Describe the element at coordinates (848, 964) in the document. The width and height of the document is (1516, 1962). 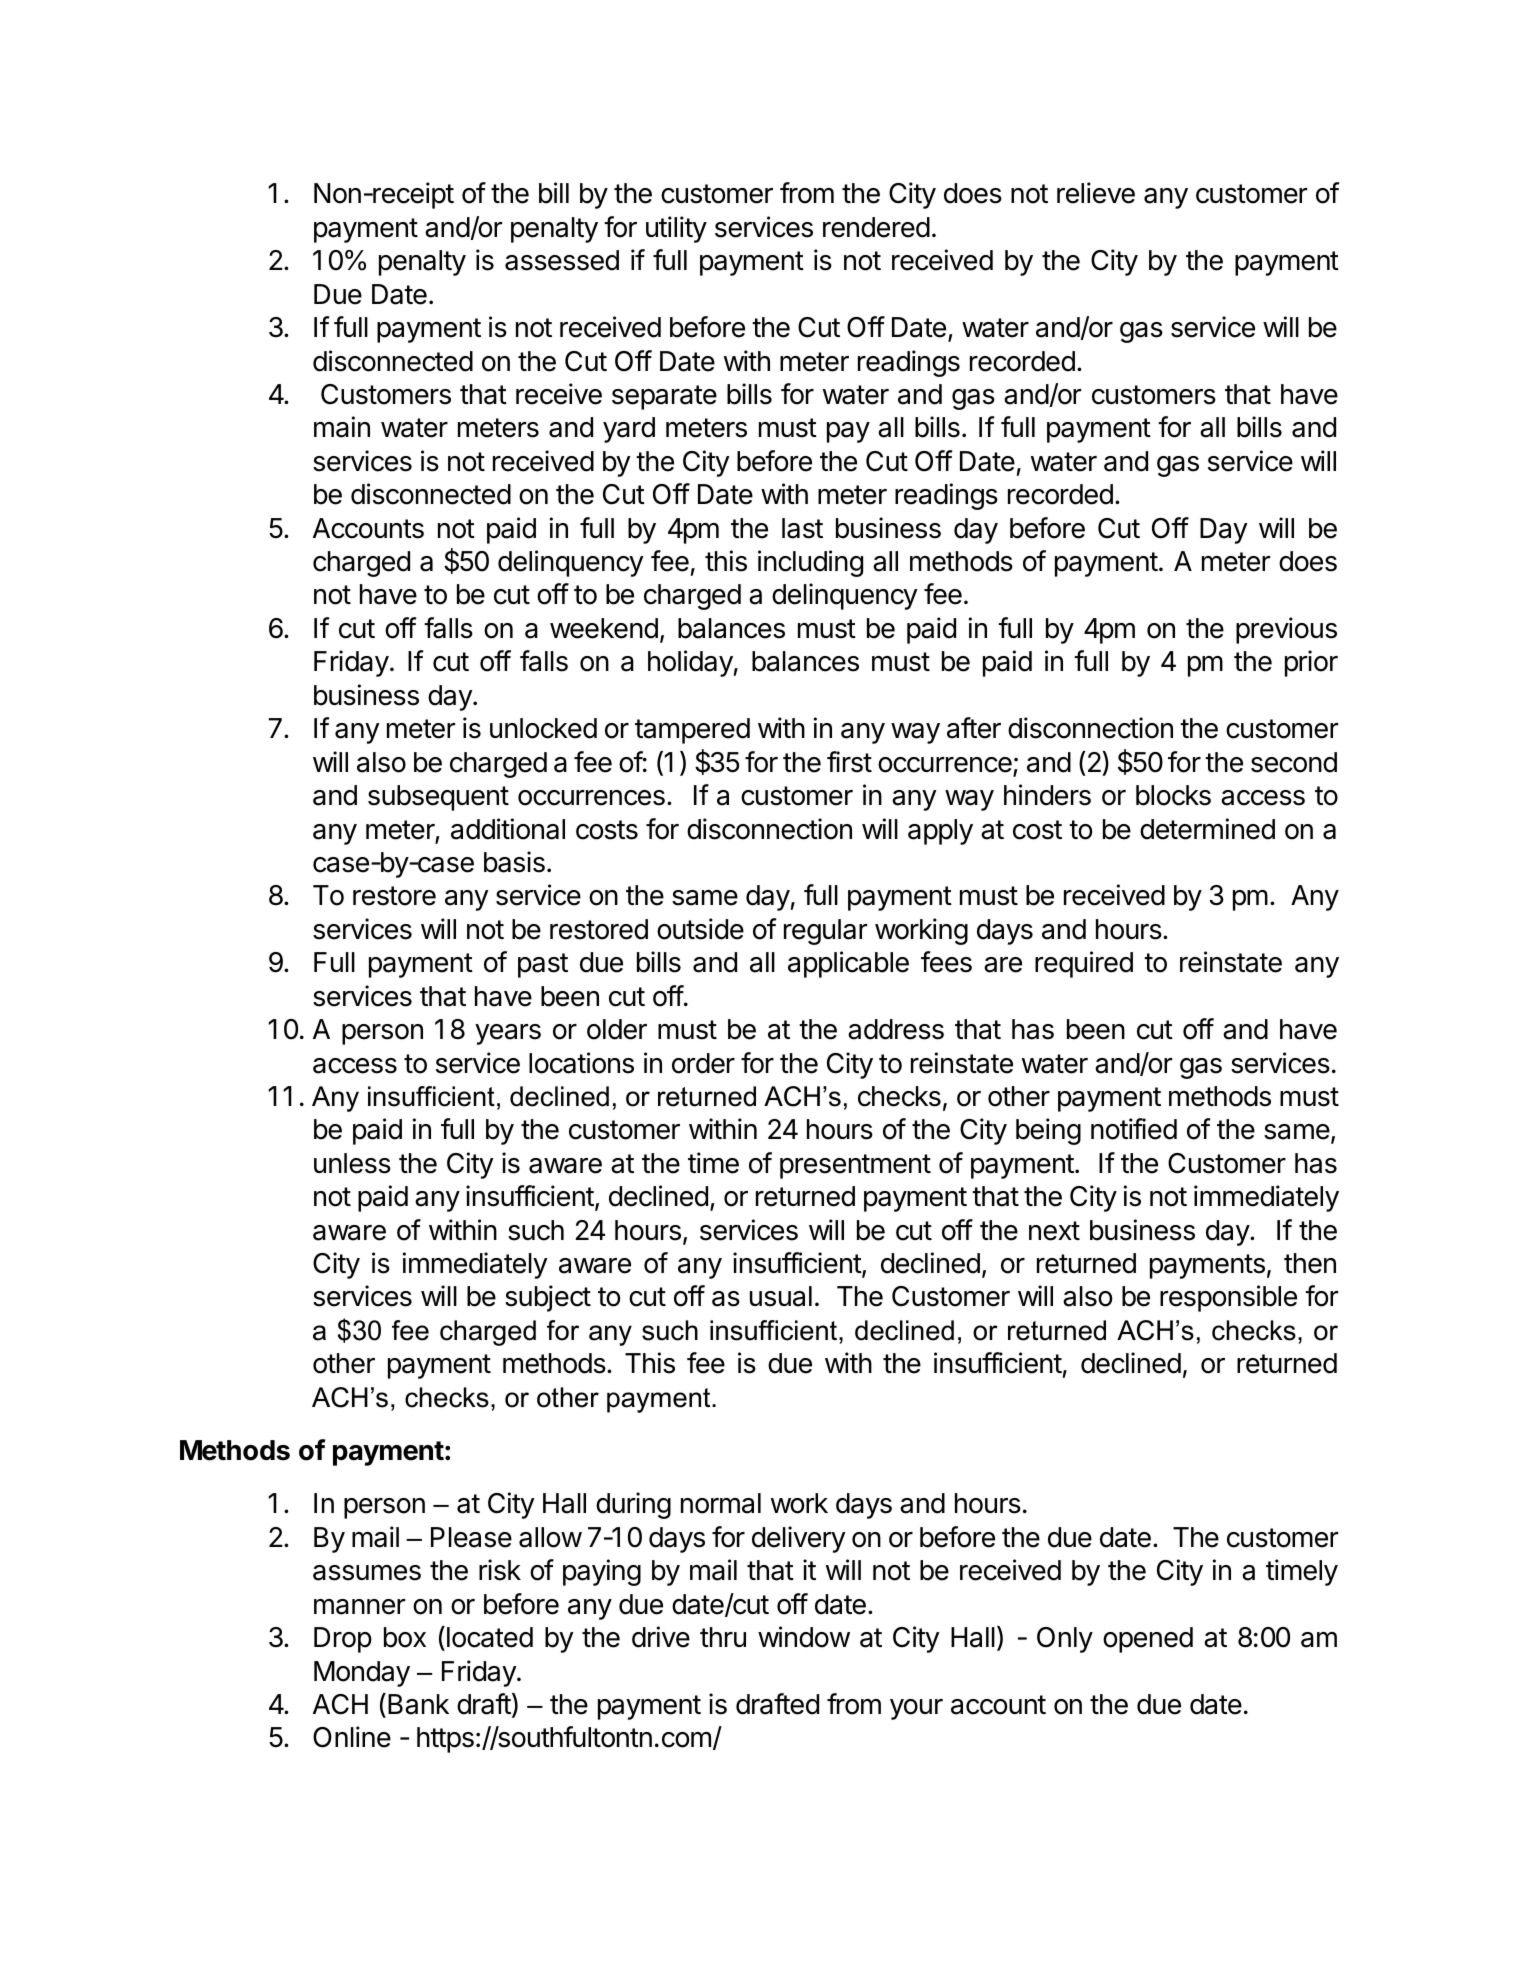
I see `applicable` at that location.
